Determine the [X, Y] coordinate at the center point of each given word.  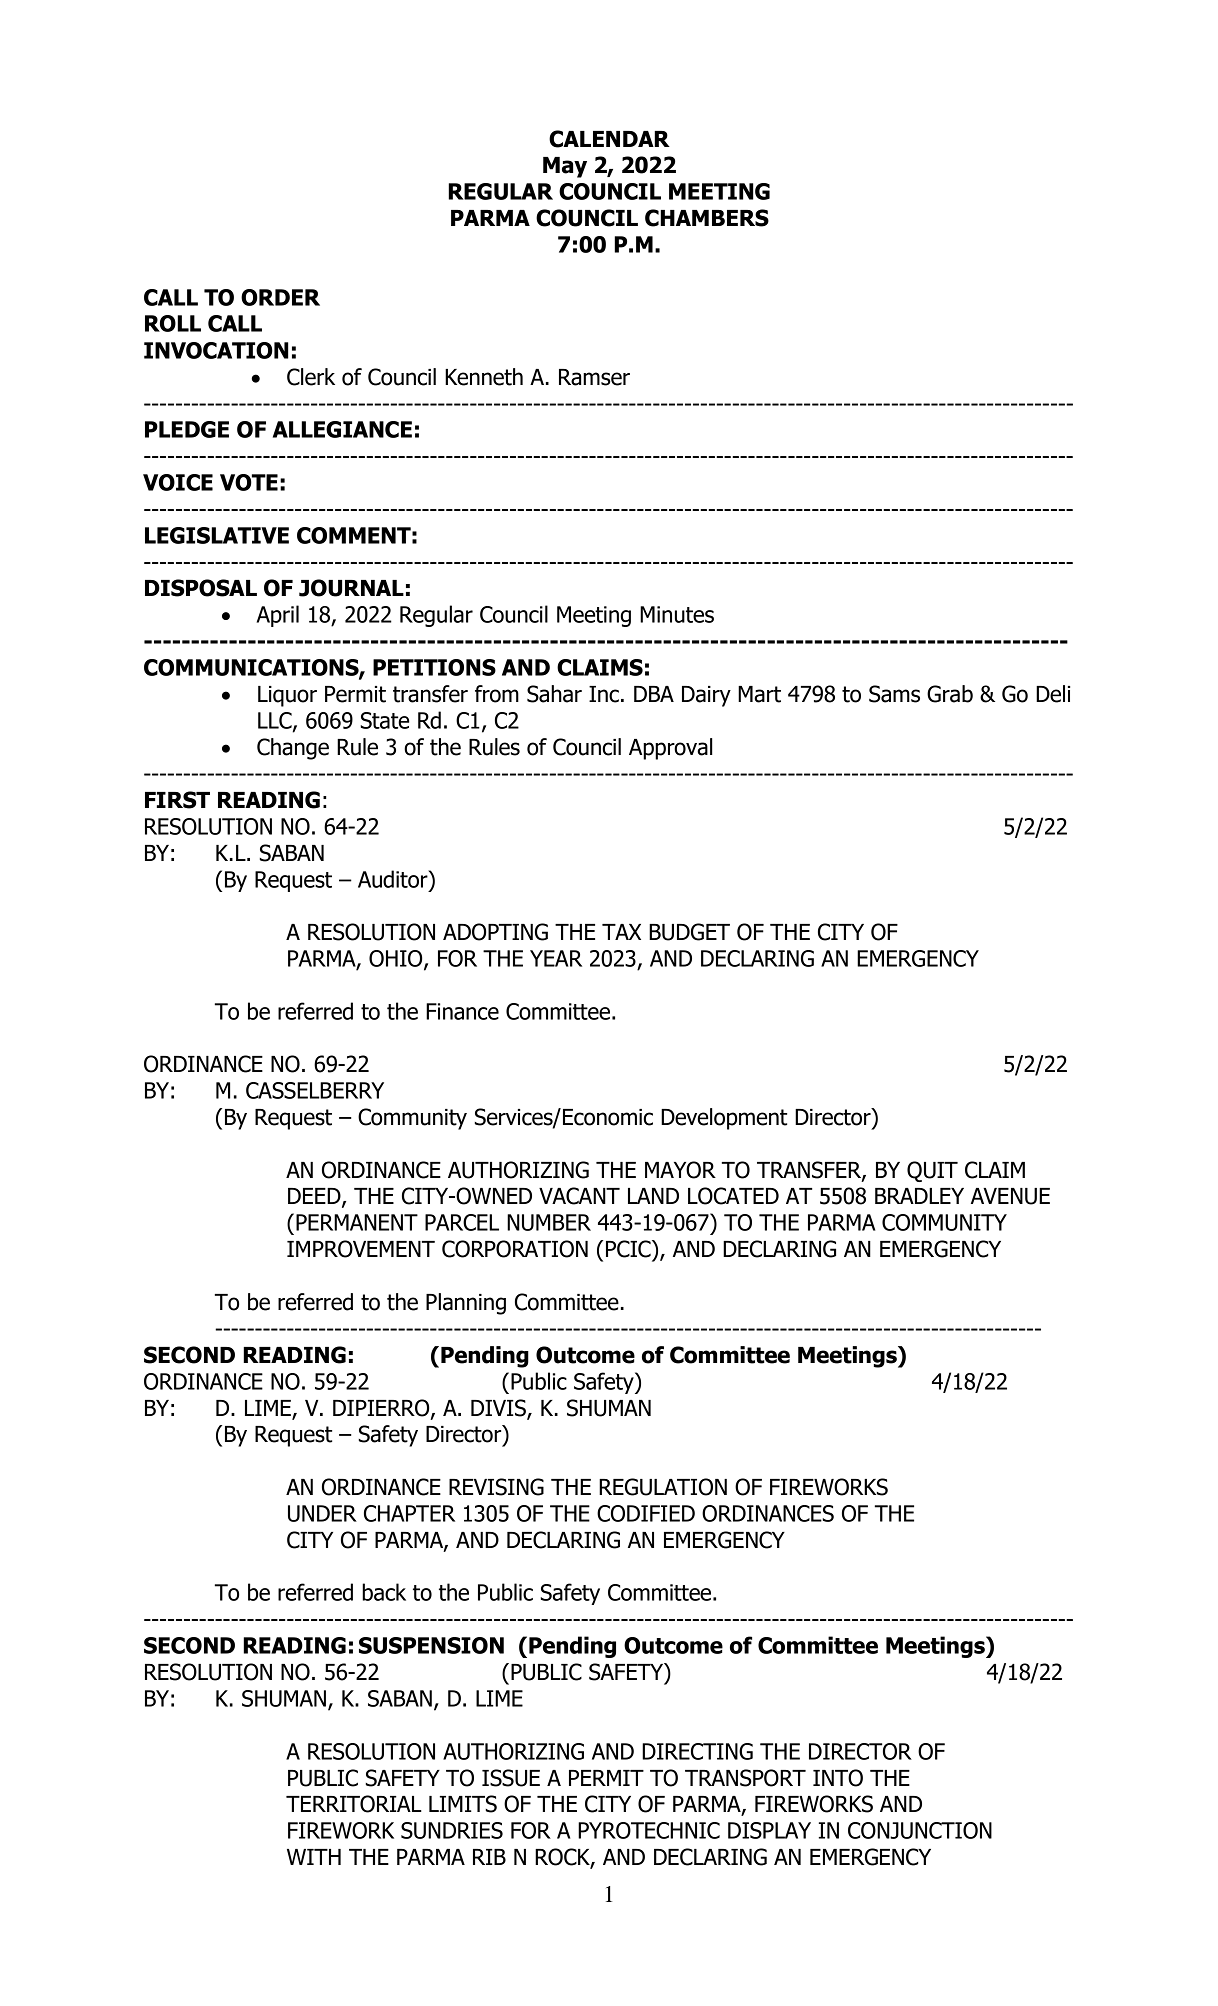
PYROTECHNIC [649, 1830]
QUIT [932, 1171]
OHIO [397, 959]
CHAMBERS [707, 218]
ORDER [280, 297]
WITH [314, 1857]
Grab [950, 694]
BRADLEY [919, 1196]
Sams [894, 694]
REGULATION [663, 1487]
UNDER [322, 1513]
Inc [604, 694]
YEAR [556, 958]
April [278, 616]
